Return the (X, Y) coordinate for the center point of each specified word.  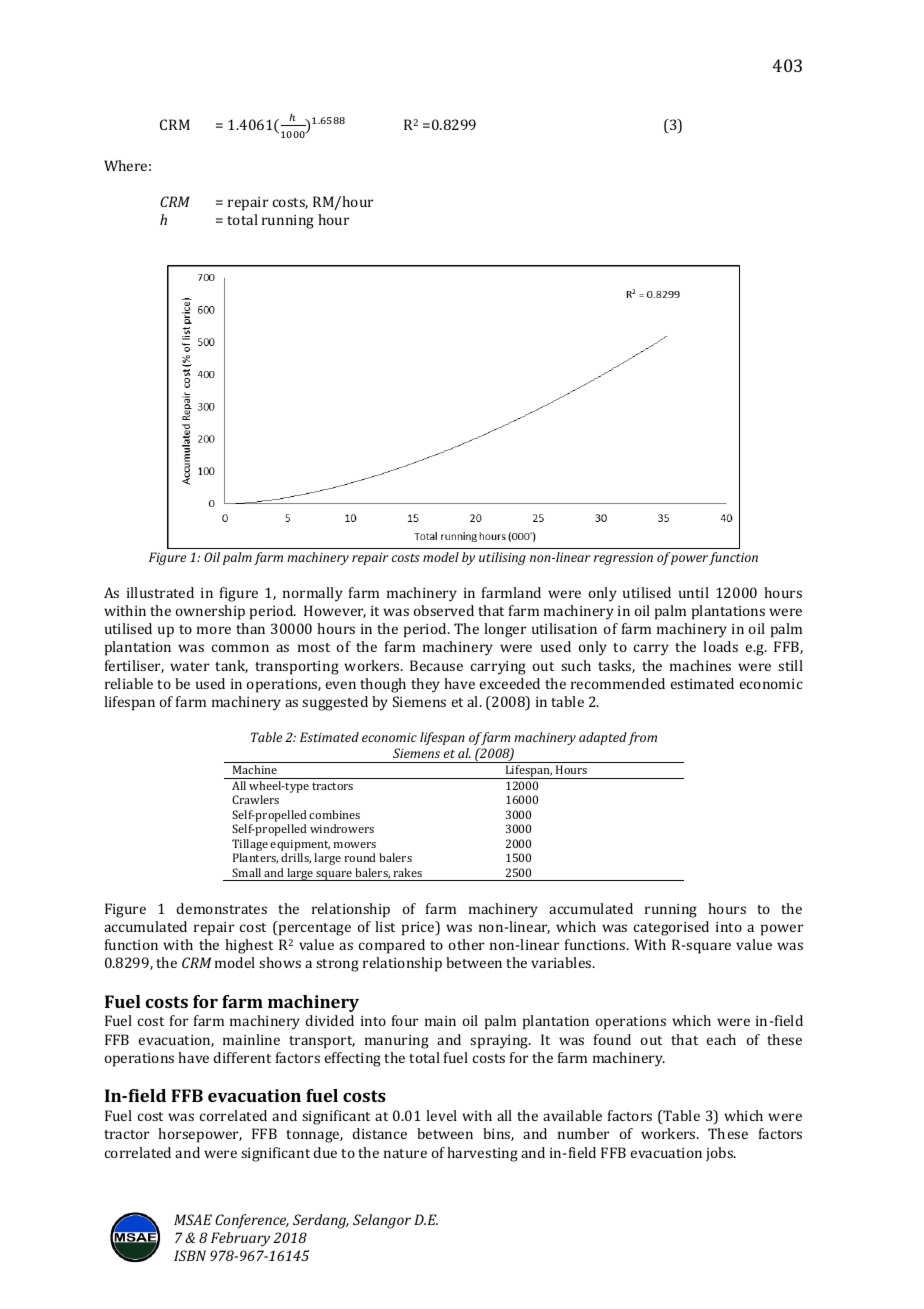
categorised (671, 928)
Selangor (382, 1221)
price (419, 928)
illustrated (160, 592)
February (240, 1239)
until (694, 592)
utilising (502, 558)
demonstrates (222, 908)
